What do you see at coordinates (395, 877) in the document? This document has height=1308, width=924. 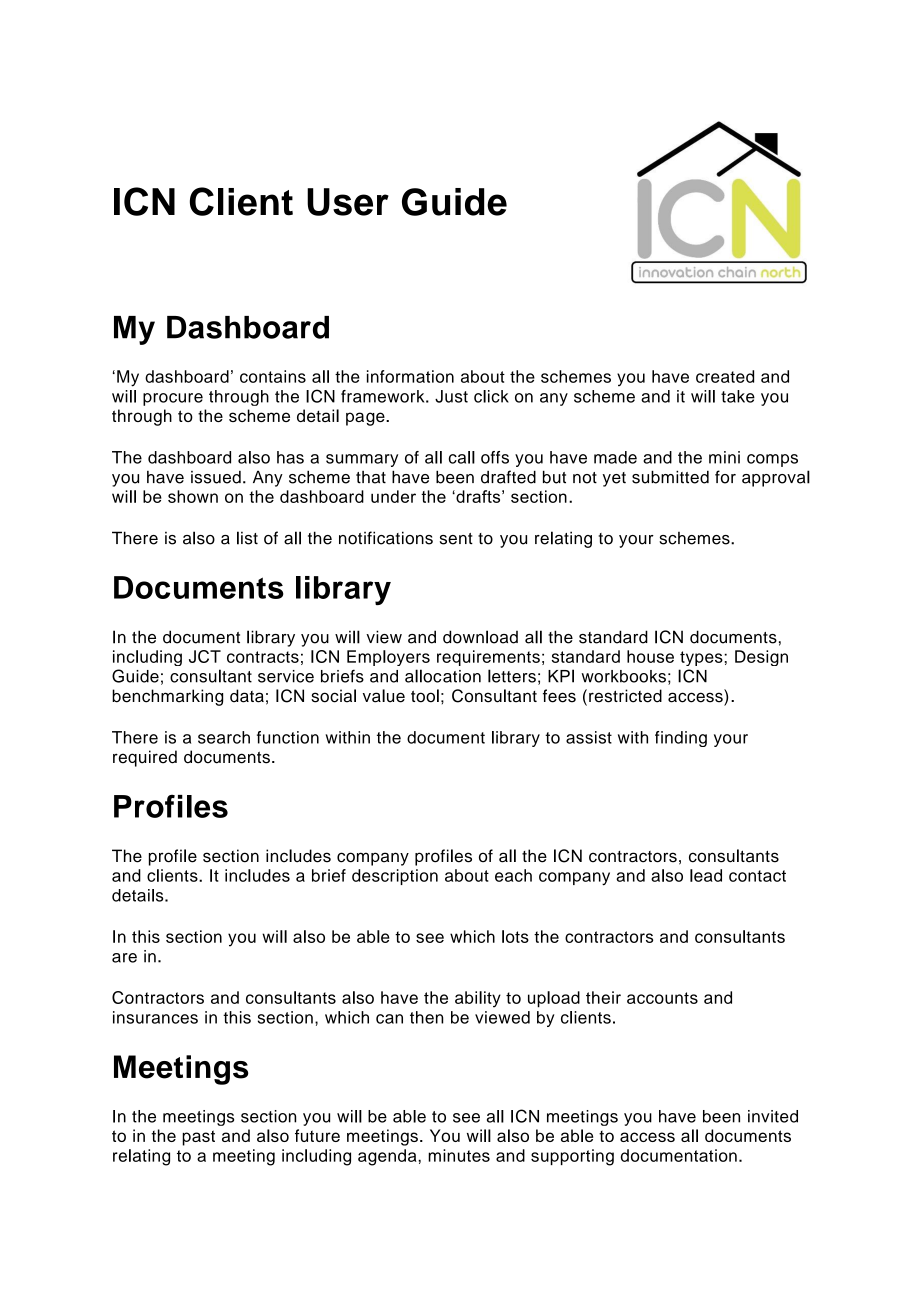 I see `description` at bounding box center [395, 877].
